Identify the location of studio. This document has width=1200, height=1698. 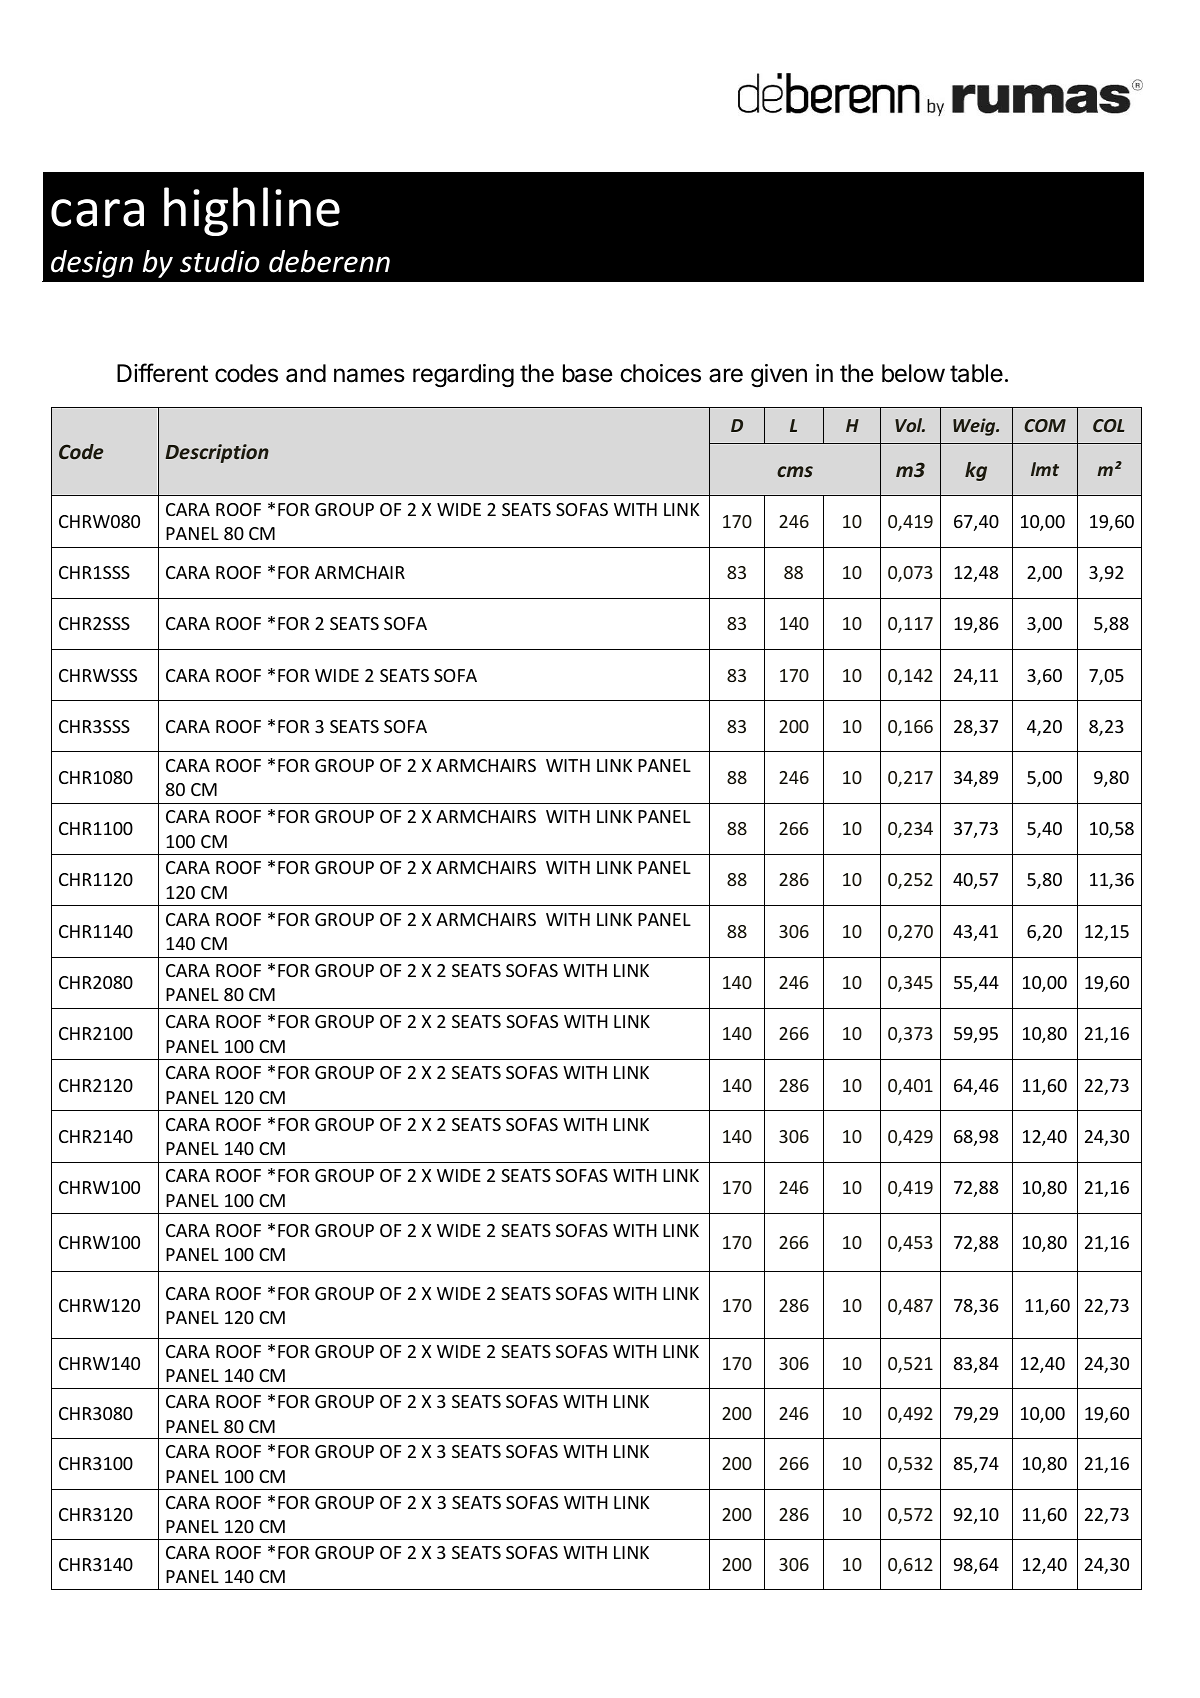
(219, 261).
